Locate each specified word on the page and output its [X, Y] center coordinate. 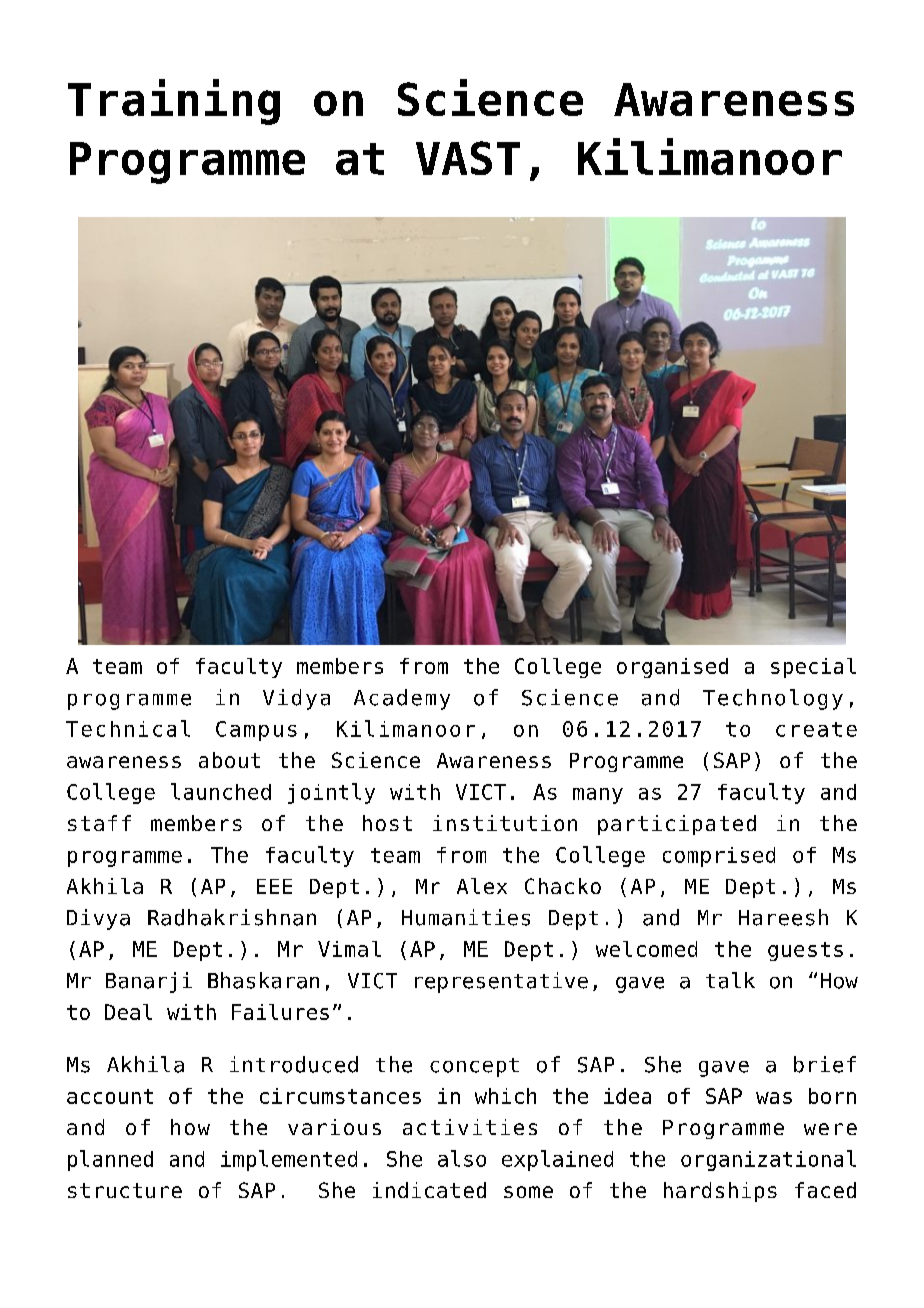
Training [174, 102]
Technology [773, 699]
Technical [128, 728]
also [462, 1158]
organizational [768, 1160]
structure [125, 1190]
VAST [468, 158]
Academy [402, 699]
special [813, 668]
